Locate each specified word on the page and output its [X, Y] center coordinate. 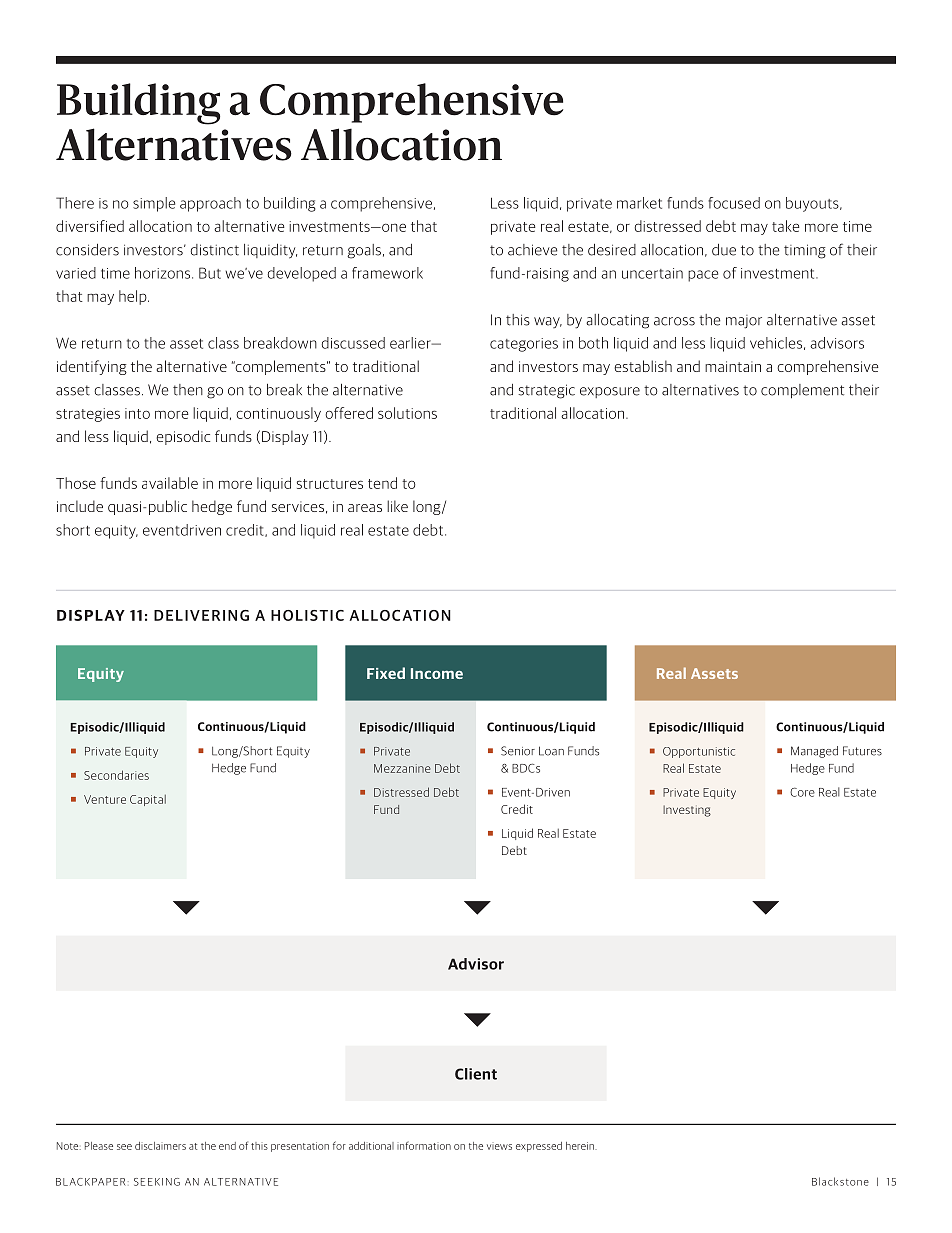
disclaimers [160, 1146]
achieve [532, 250]
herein [581, 1146]
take [786, 226]
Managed [814, 752]
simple [154, 204]
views [499, 1147]
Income [437, 673]
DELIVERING [201, 615]
